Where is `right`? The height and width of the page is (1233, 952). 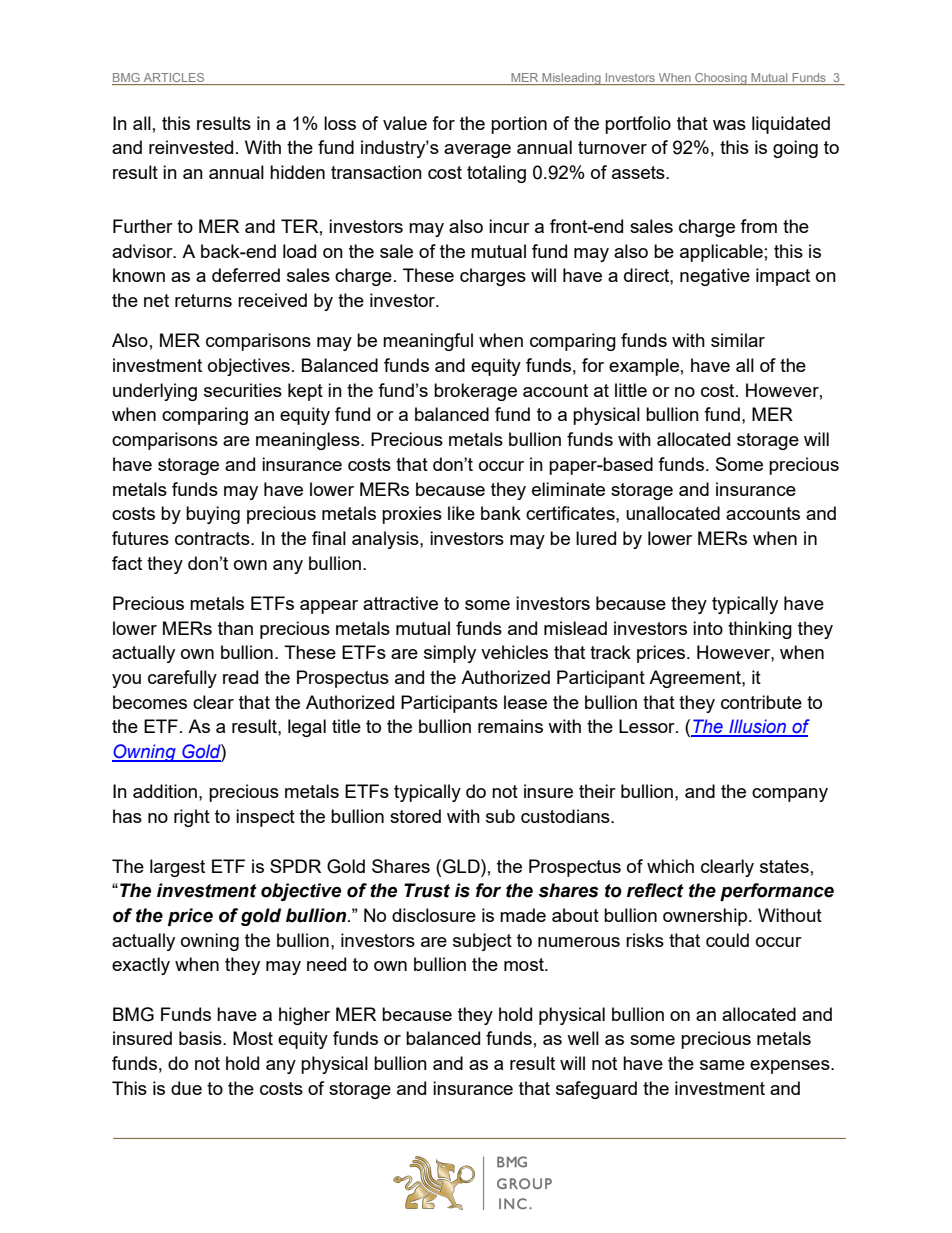 right is located at coordinates (192, 818).
